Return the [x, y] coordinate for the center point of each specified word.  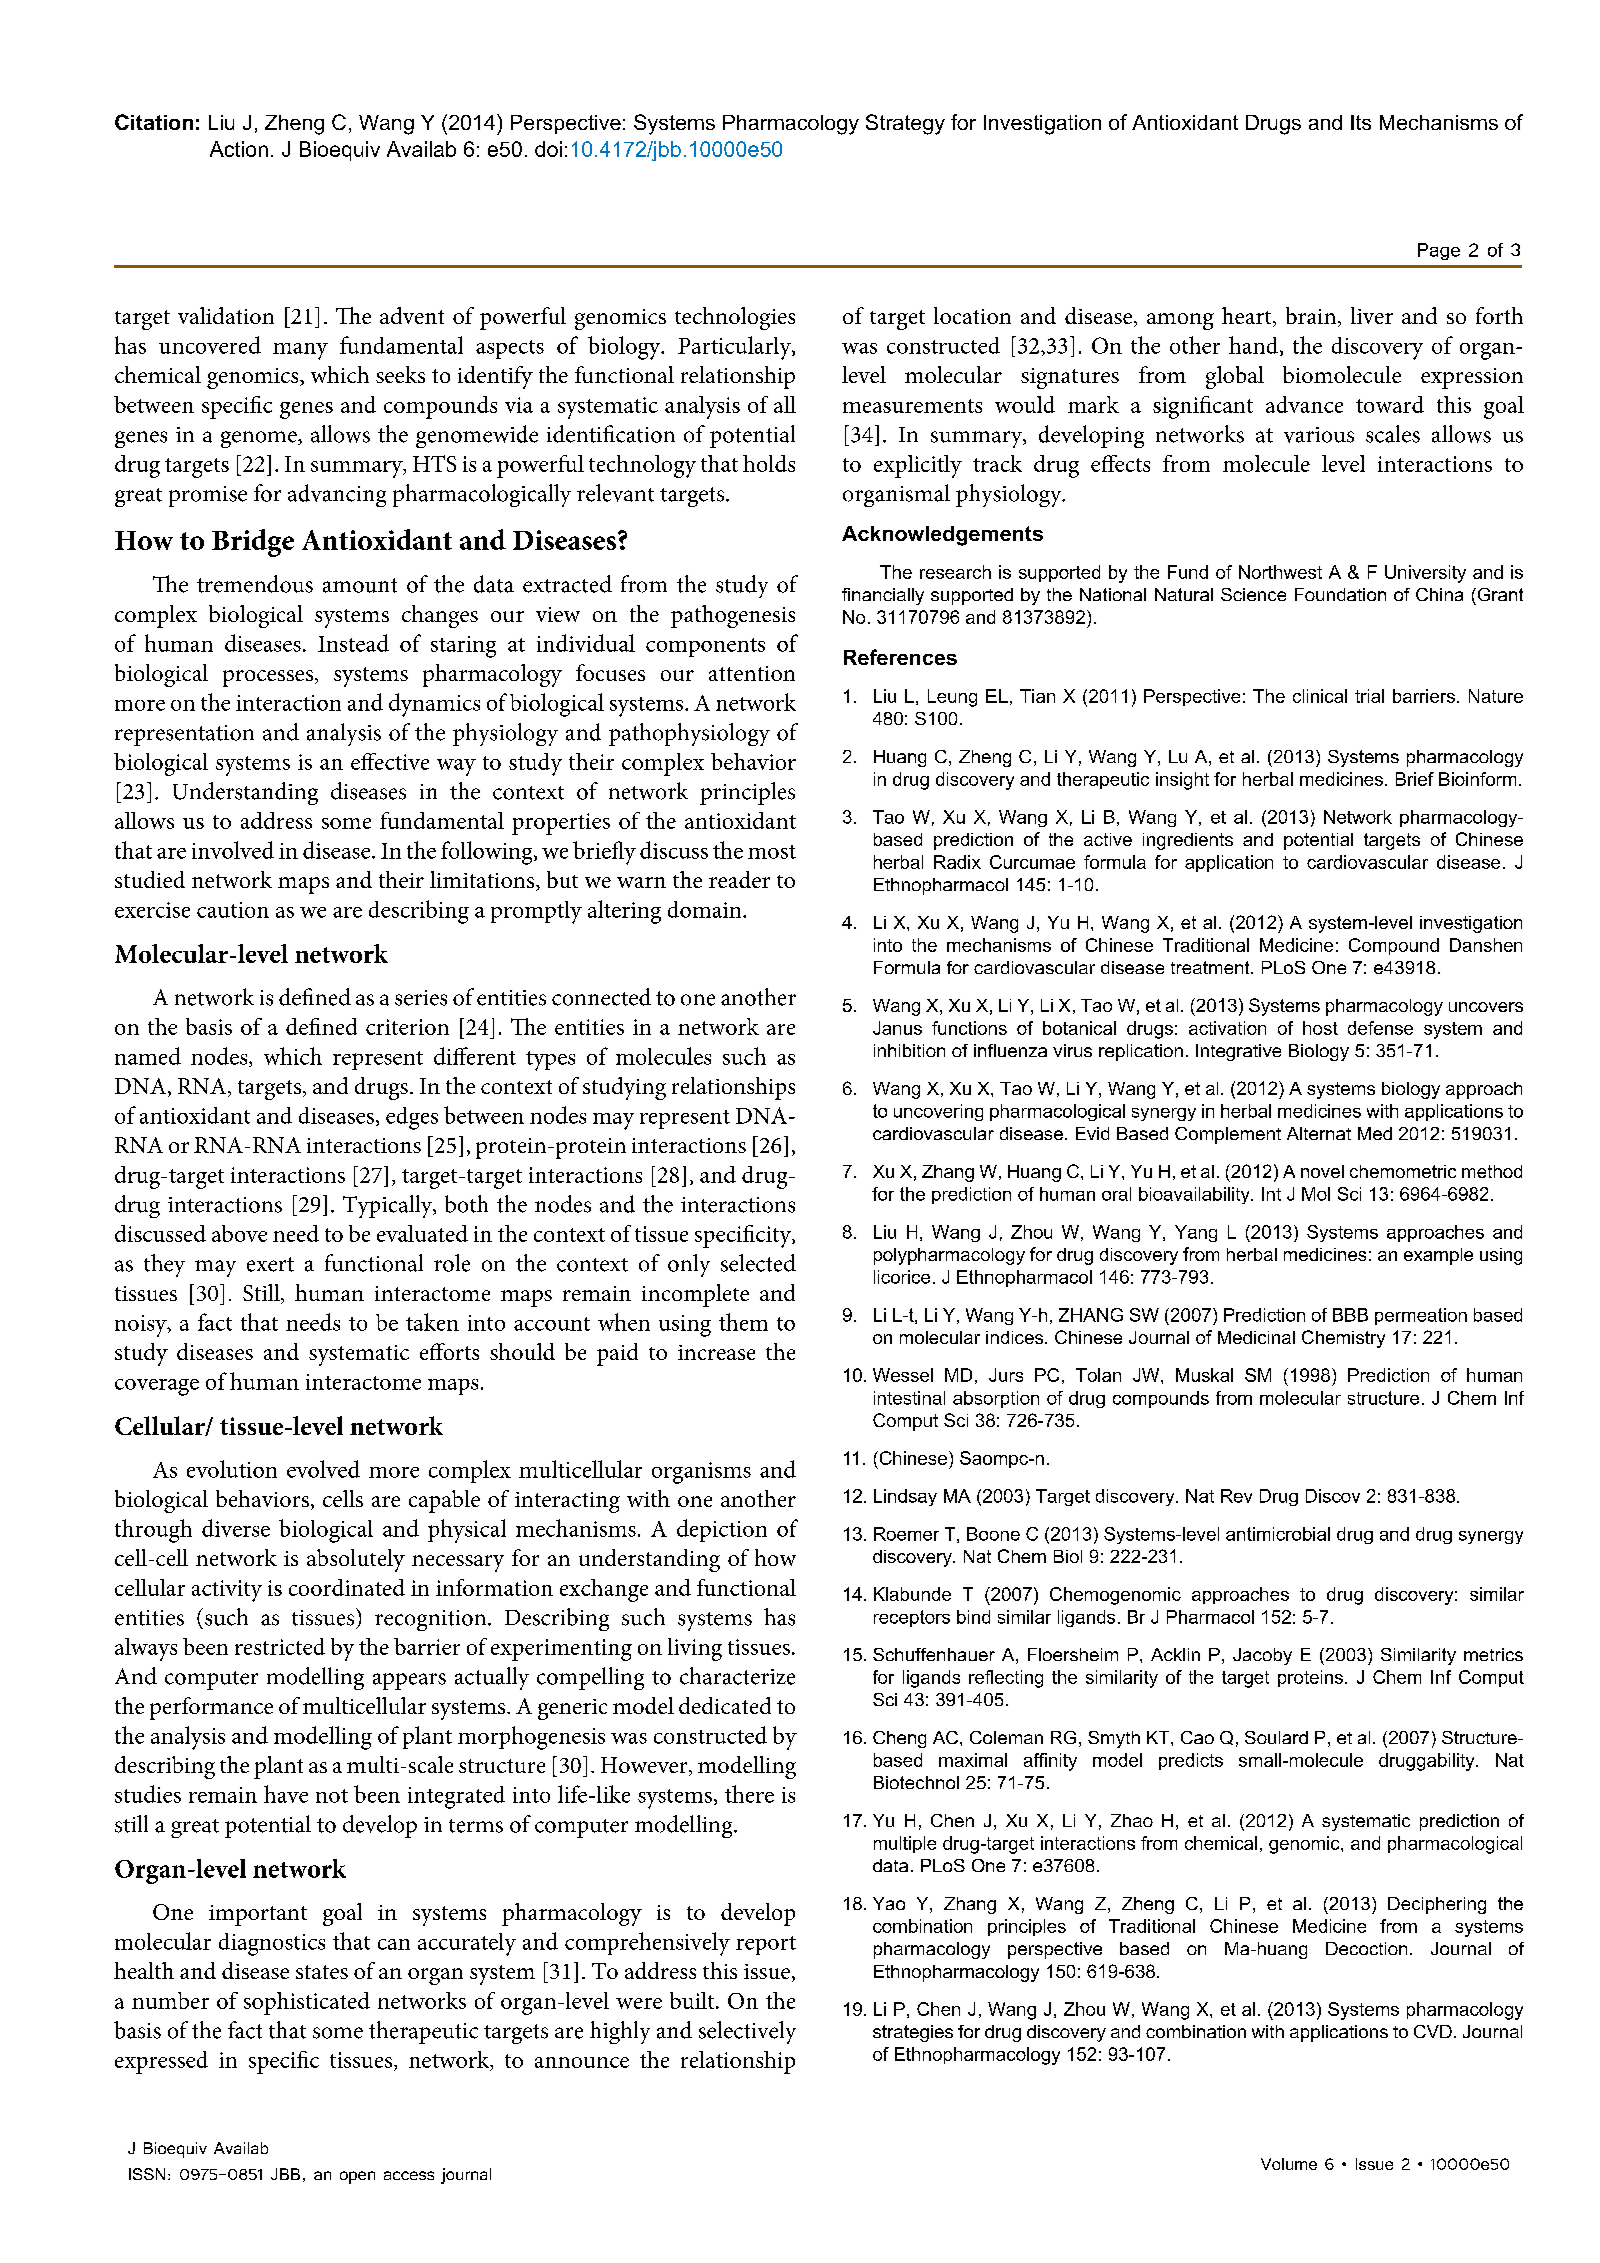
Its [1361, 122]
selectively [747, 2032]
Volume [1289, 2164]
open [357, 2177]
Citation [154, 122]
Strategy [905, 124]
